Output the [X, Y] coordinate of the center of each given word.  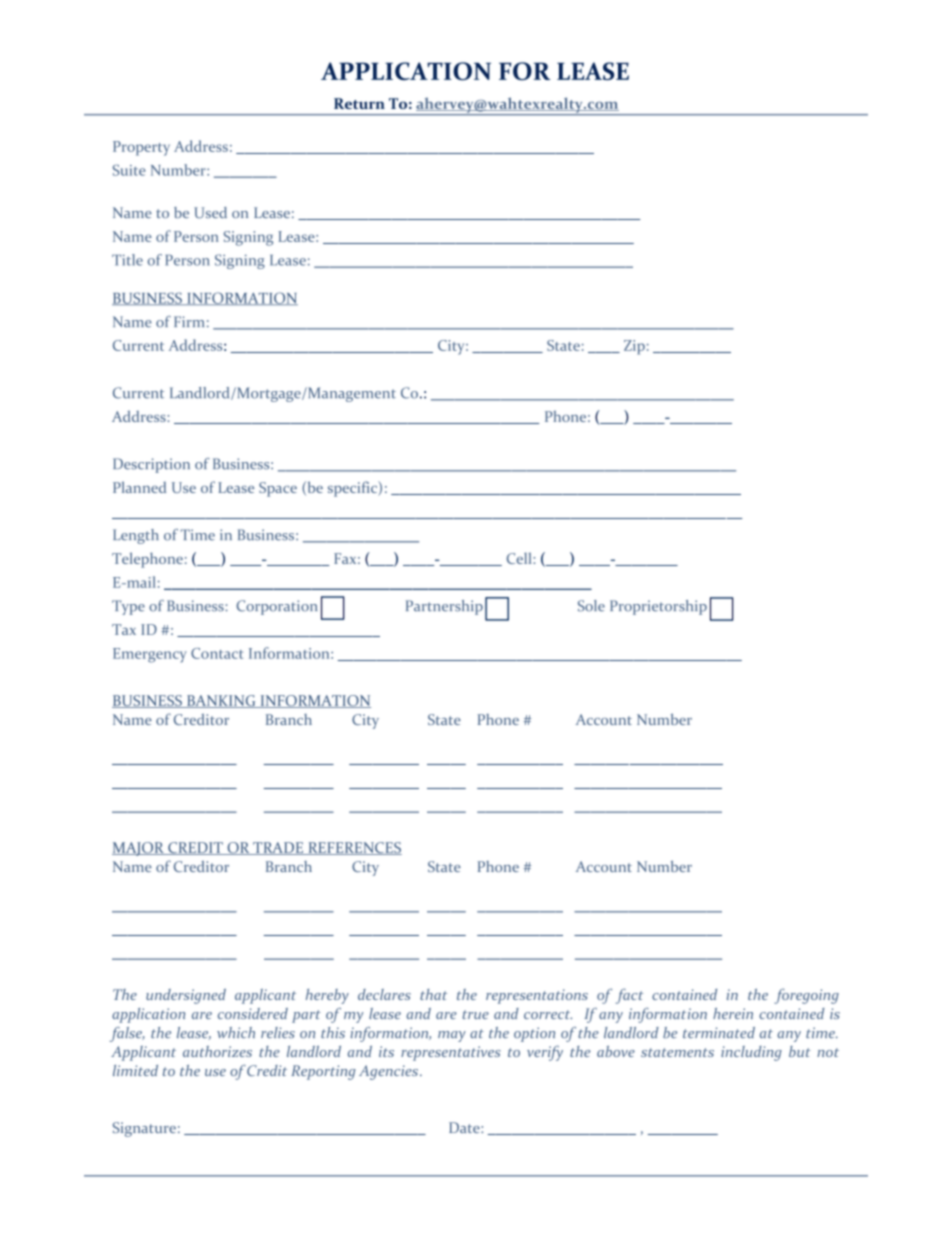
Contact [217, 653]
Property [141, 148]
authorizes [217, 1051]
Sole [591, 606]
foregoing [806, 996]
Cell [520, 558]
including [751, 1053]
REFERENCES [354, 848]
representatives [451, 1053]
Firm [189, 321]
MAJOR [139, 849]
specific [354, 489]
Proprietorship [658, 607]
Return [359, 103]
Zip [634, 347]
